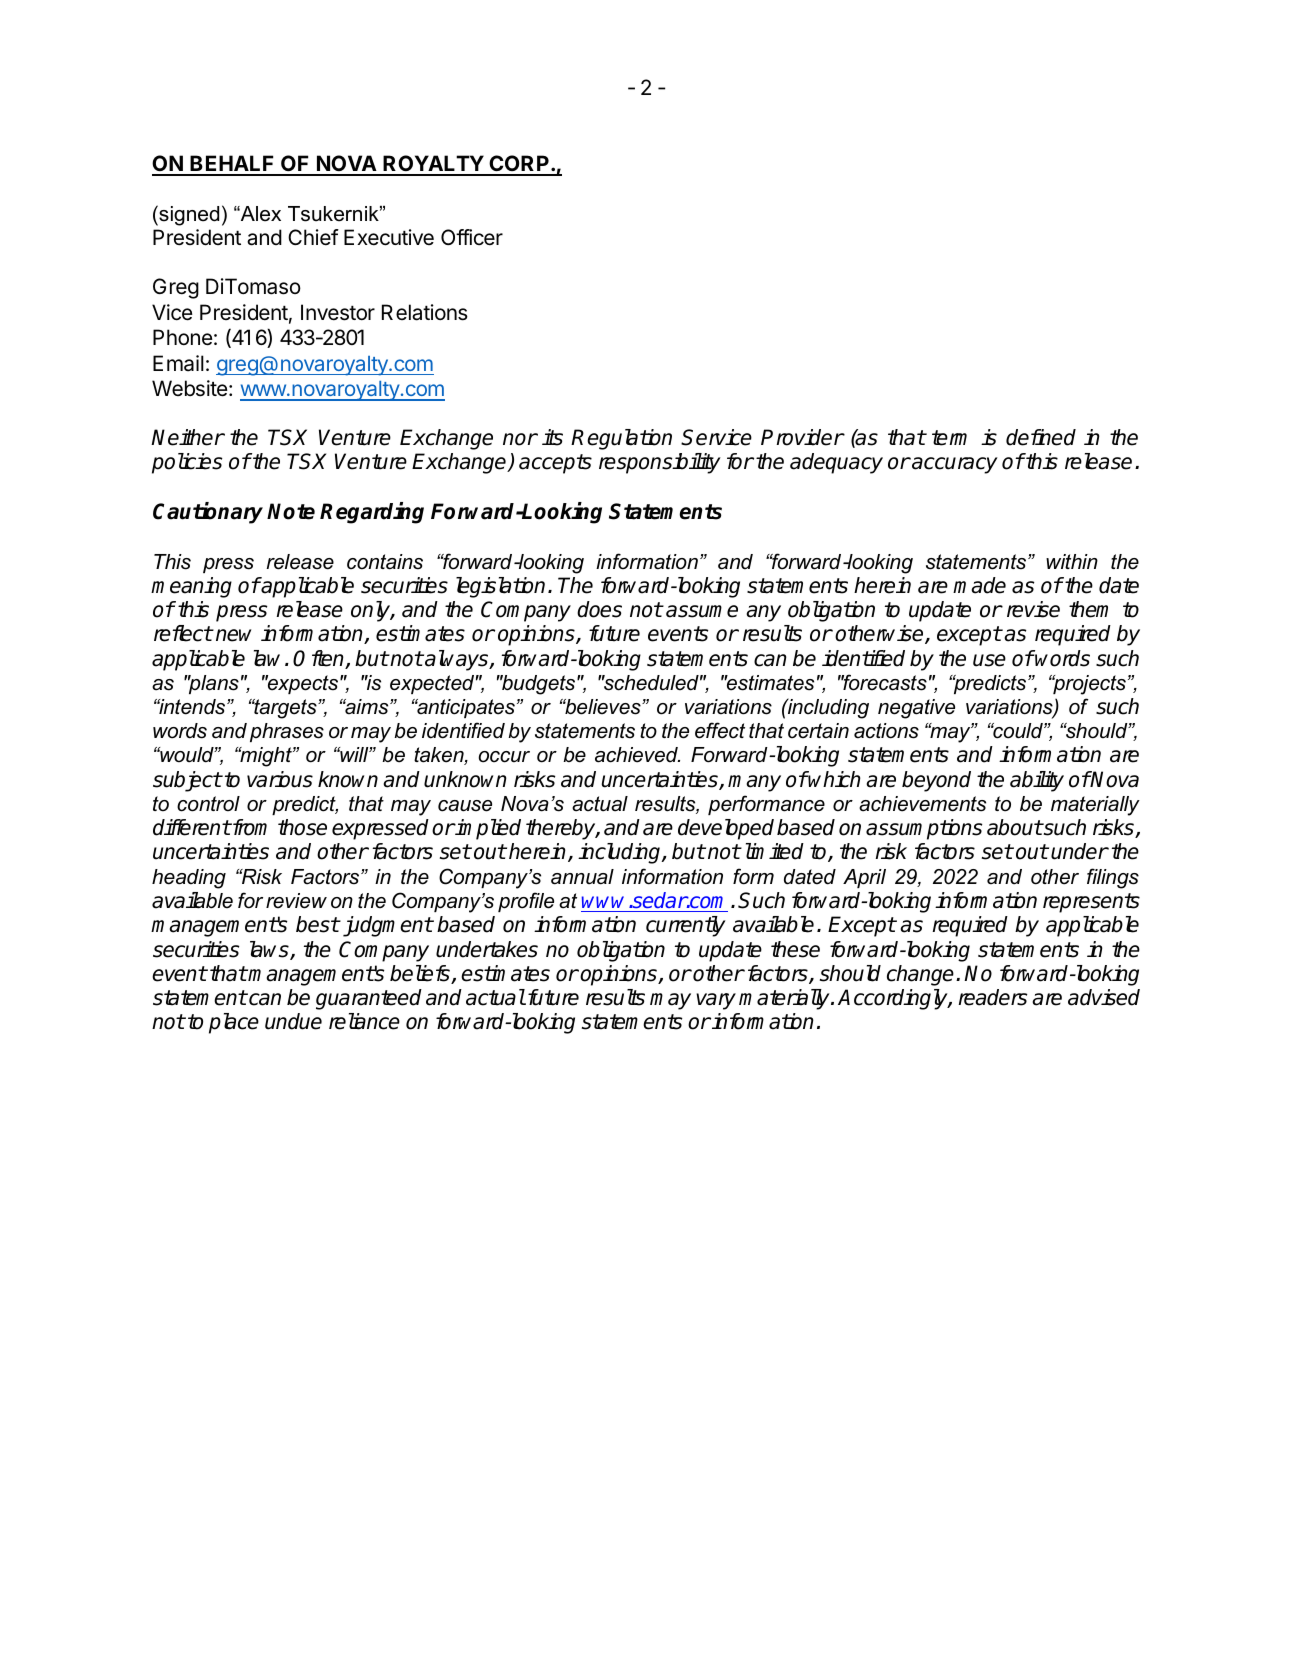 This screenshot has height=1670, width=1291. I want to click on defined, so click(1041, 437).
